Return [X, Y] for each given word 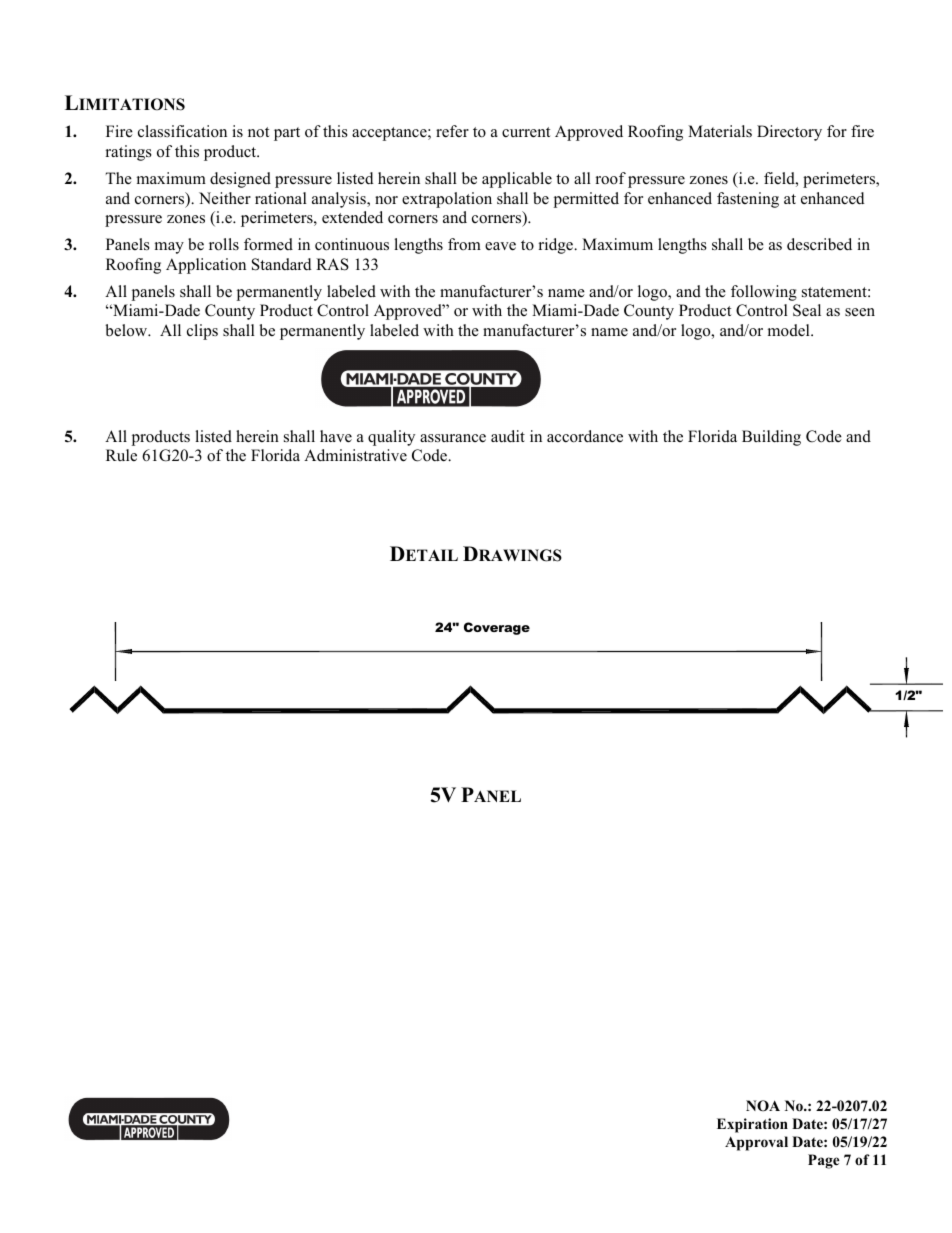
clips [202, 332]
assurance [453, 438]
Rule [121, 455]
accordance [585, 436]
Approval [756, 1143]
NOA [763, 1106]
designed [240, 180]
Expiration [752, 1125]
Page [824, 1161]
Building [771, 438]
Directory [789, 133]
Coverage [497, 628]
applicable [517, 180]
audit [508, 436]
